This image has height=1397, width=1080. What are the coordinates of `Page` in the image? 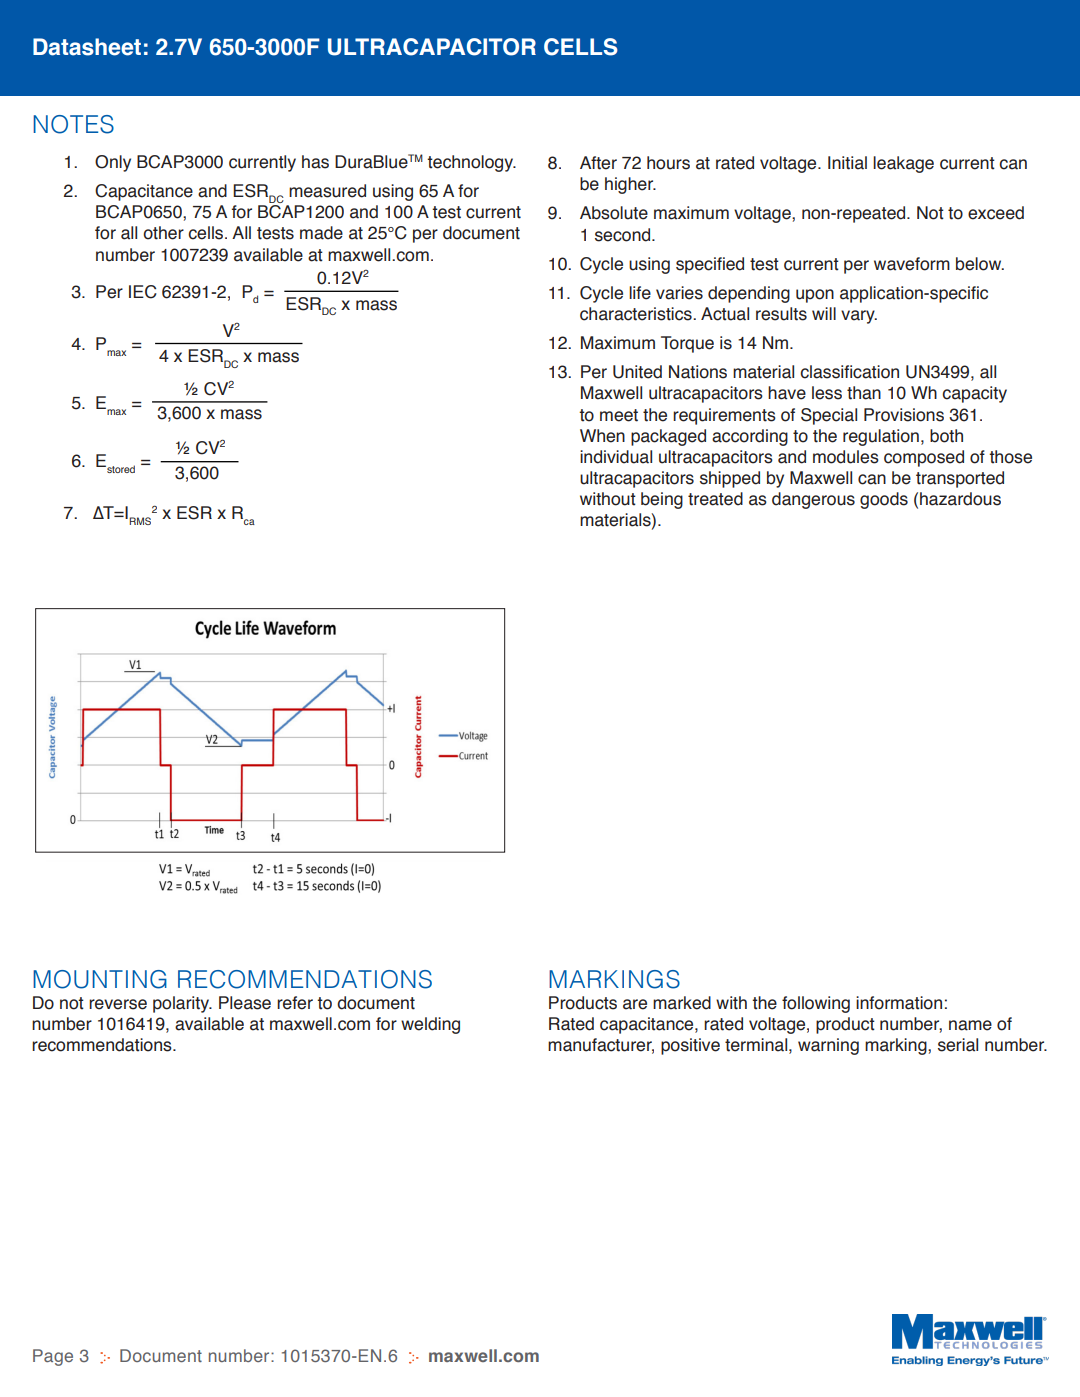 It's located at (53, 1357).
